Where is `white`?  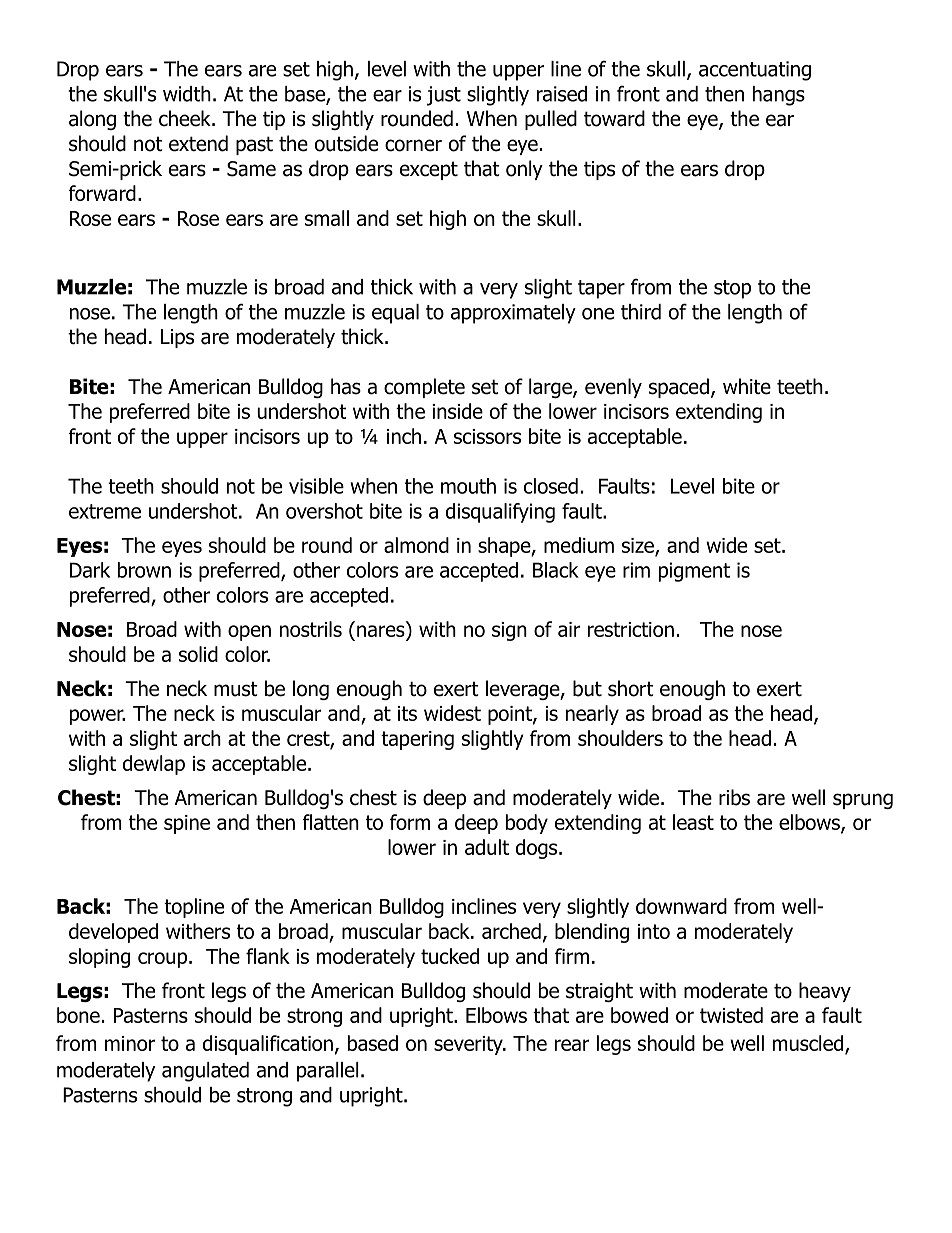 white is located at coordinates (747, 386).
